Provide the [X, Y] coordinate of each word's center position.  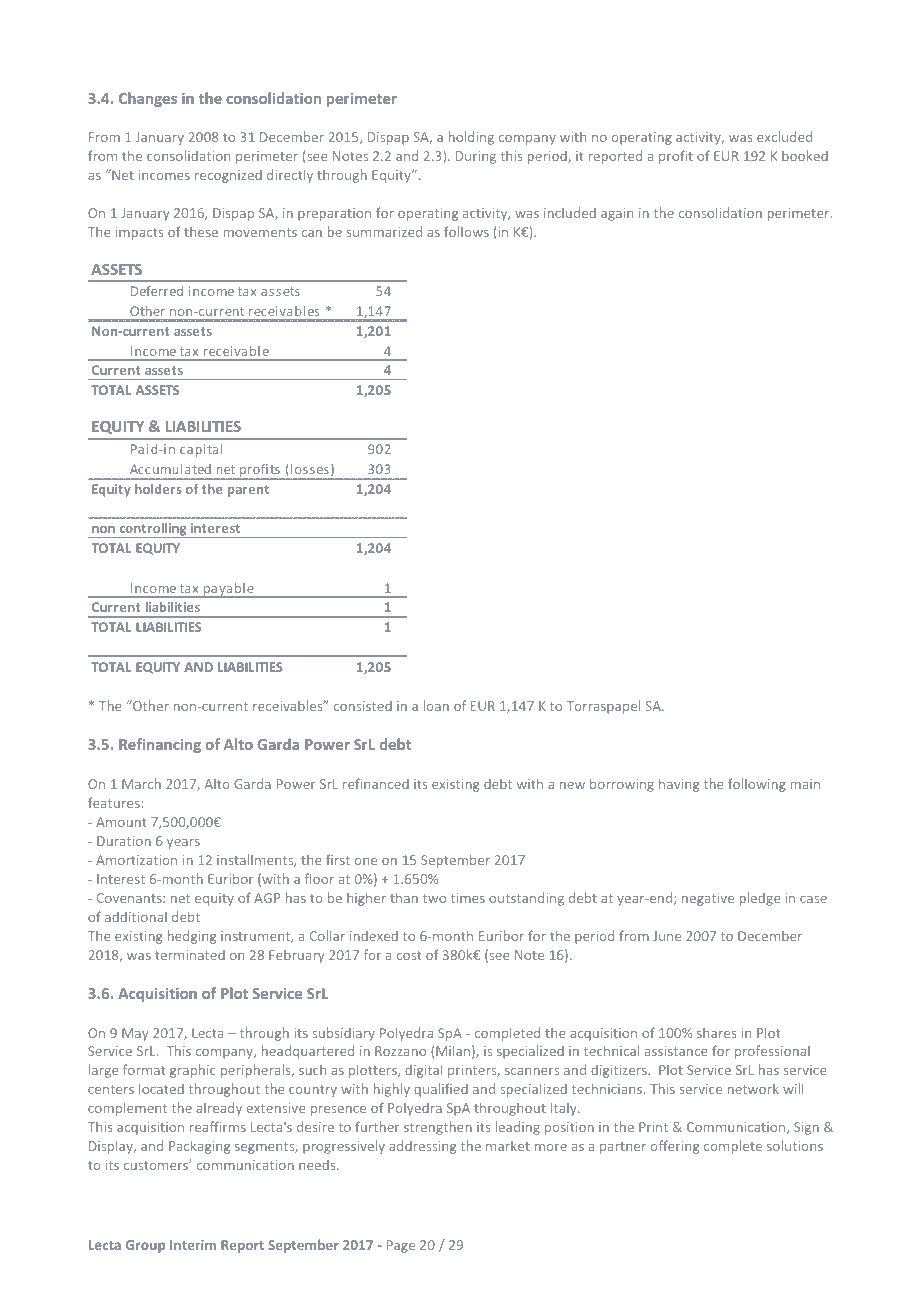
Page [401, 1246]
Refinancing [160, 745]
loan [436, 705]
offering [675, 1147]
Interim [193, 1245]
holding [471, 138]
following [757, 785]
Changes [148, 99]
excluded [784, 136]
